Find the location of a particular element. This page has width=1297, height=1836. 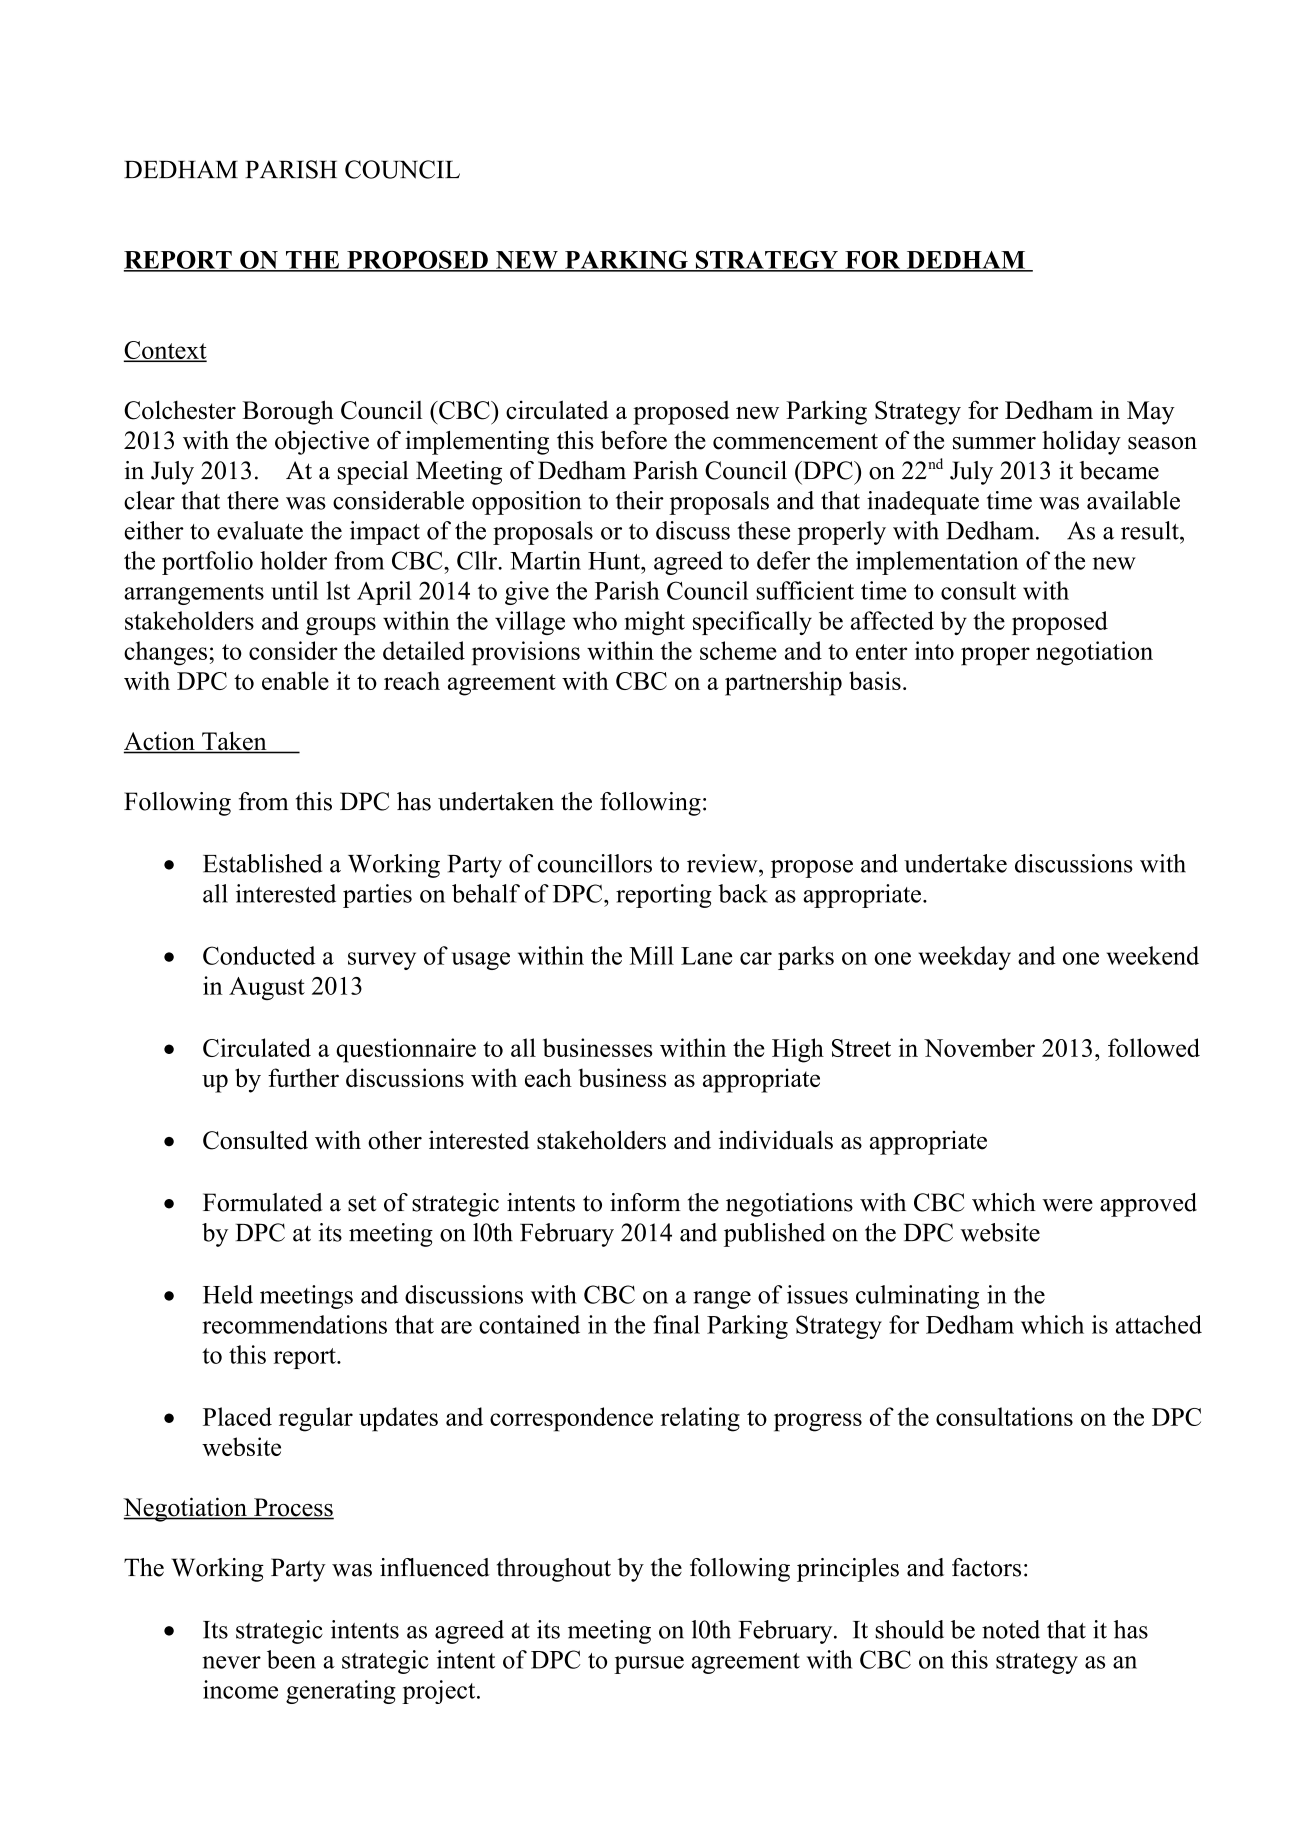

before is located at coordinates (634, 440).
